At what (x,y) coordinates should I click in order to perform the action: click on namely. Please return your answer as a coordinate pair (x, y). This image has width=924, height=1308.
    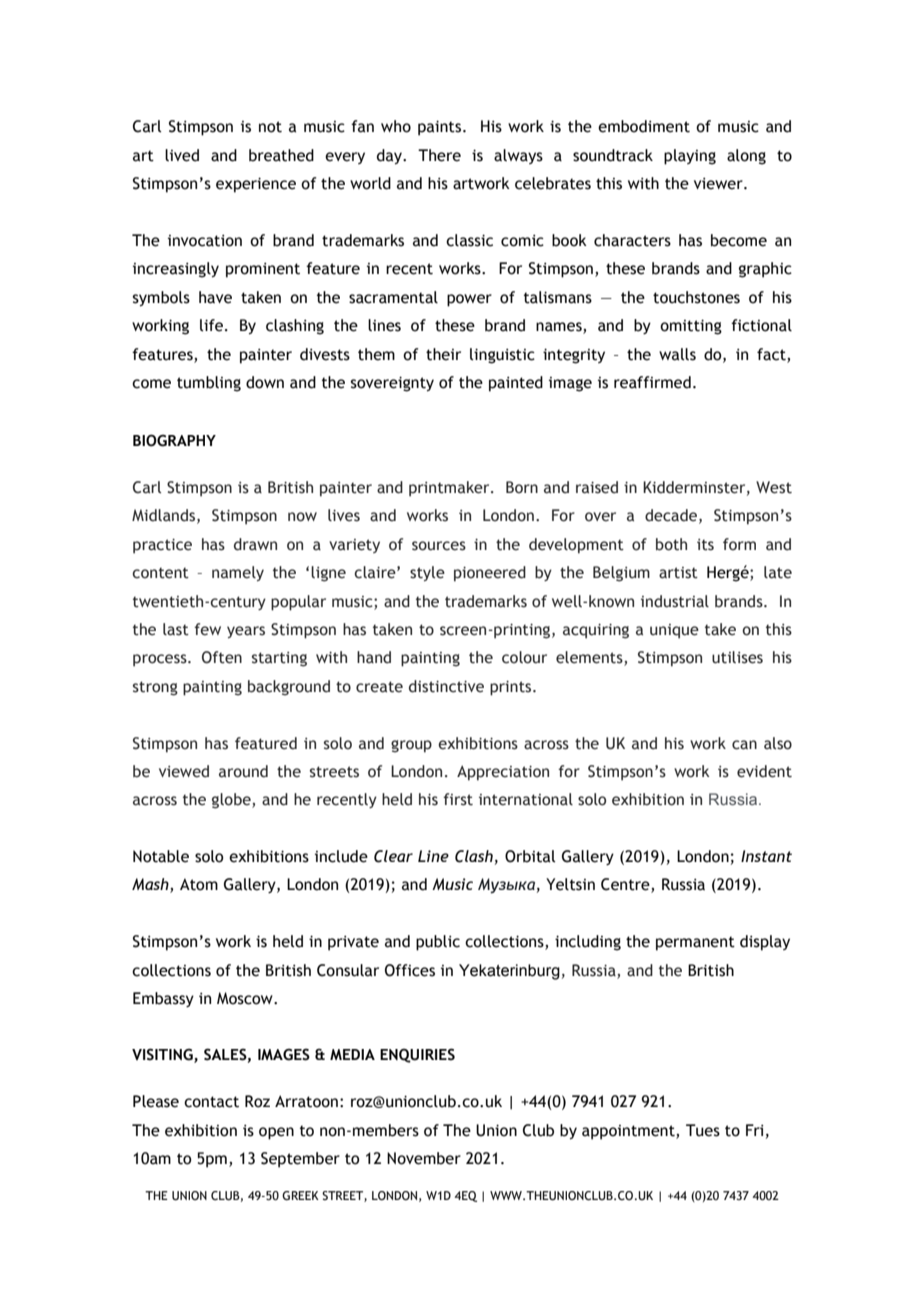
    Looking at the image, I should click on (238, 573).
